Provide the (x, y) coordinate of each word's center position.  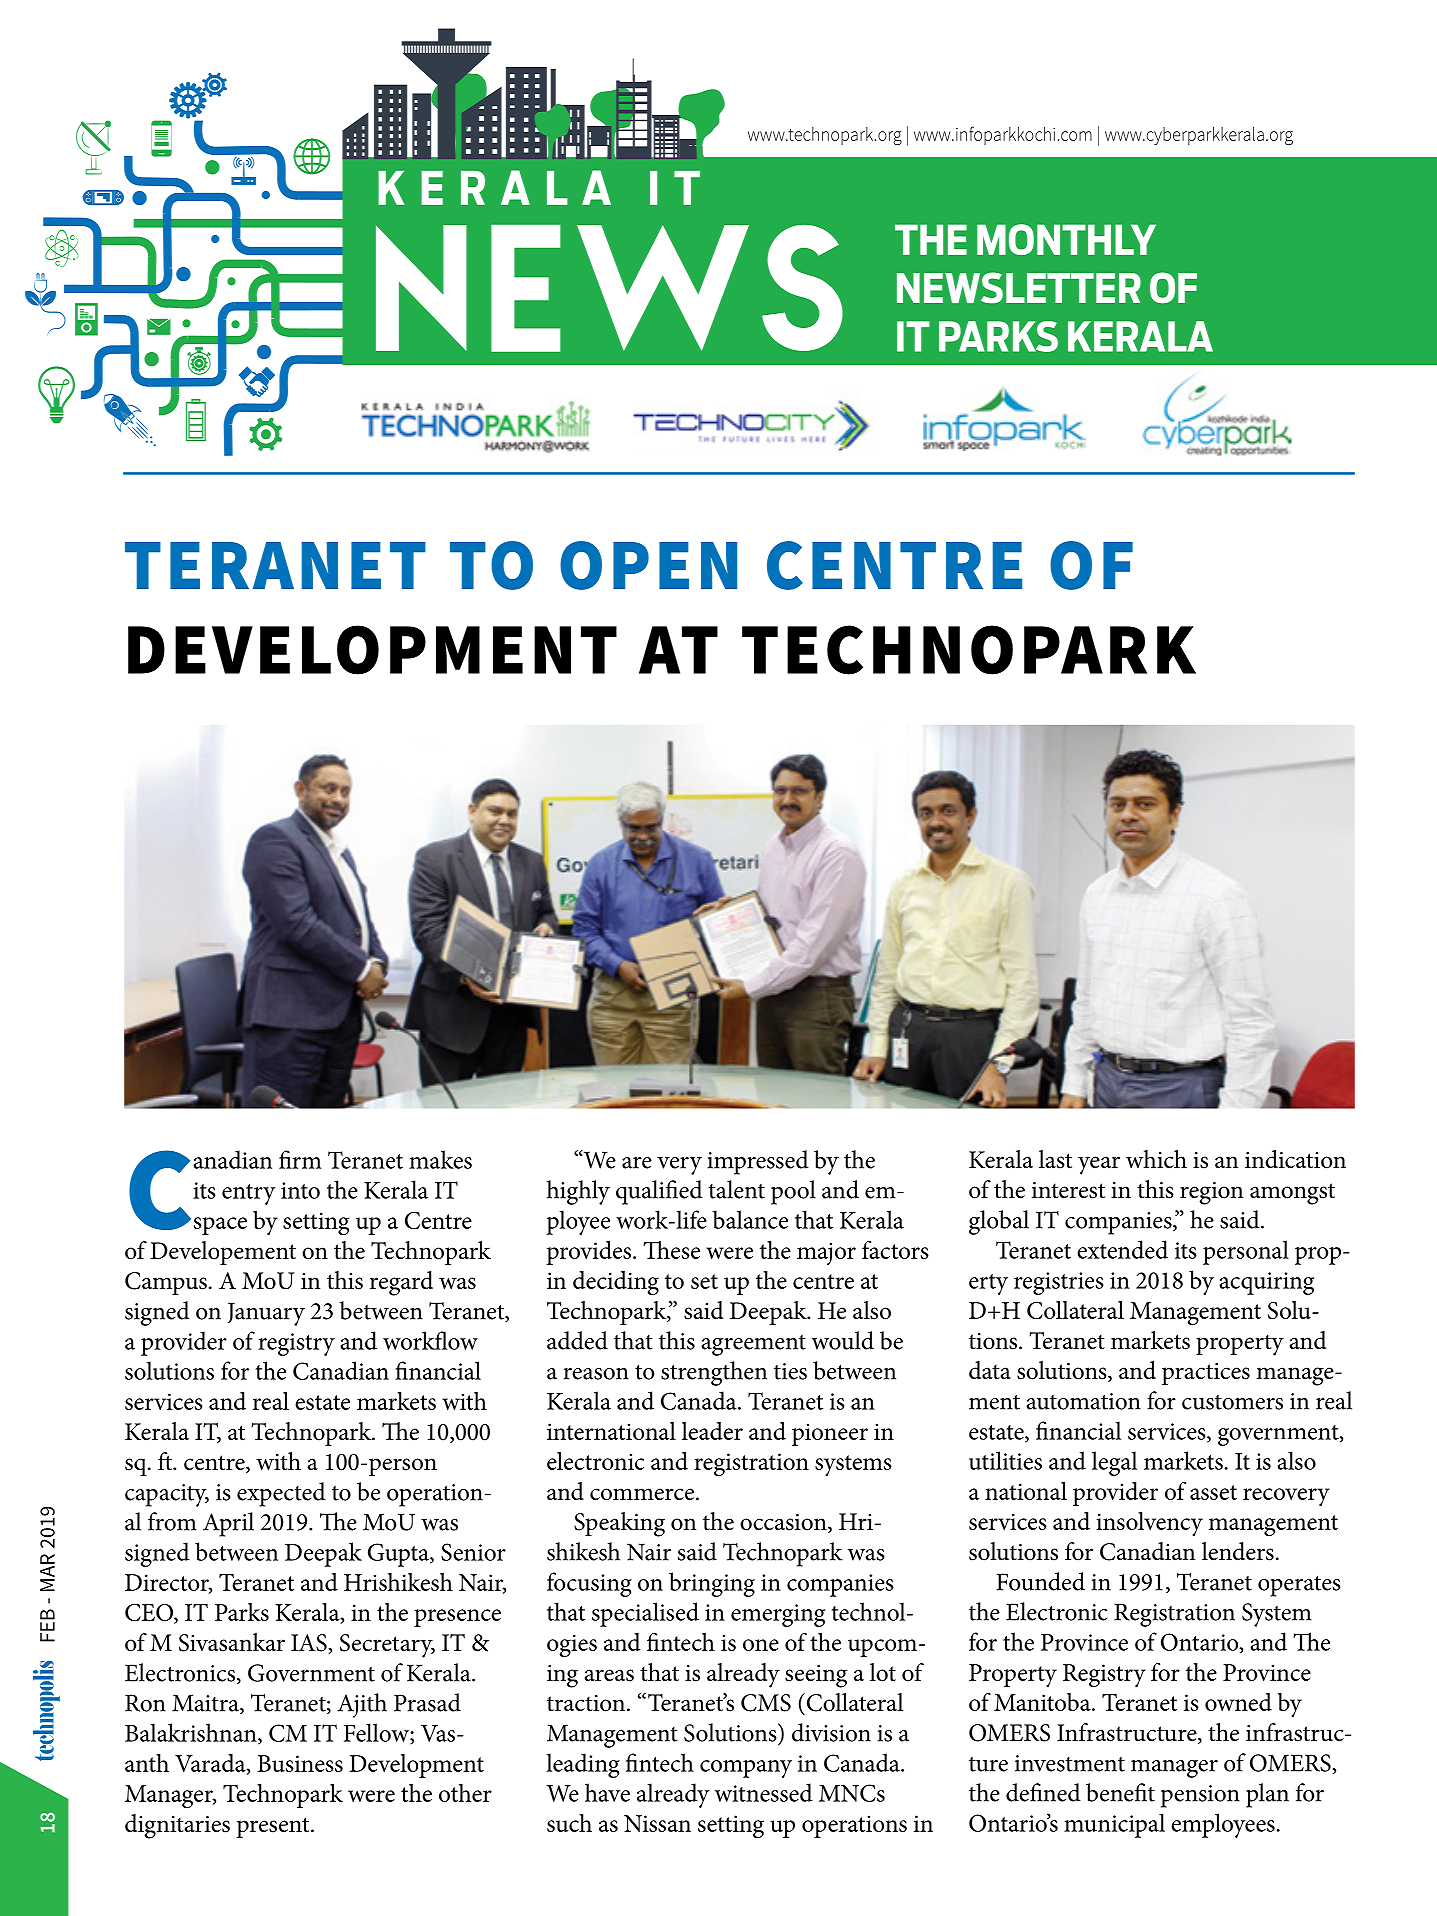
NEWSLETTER (1019, 288)
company (746, 1769)
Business (300, 1763)
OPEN (648, 565)
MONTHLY (1066, 239)
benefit (1120, 1792)
